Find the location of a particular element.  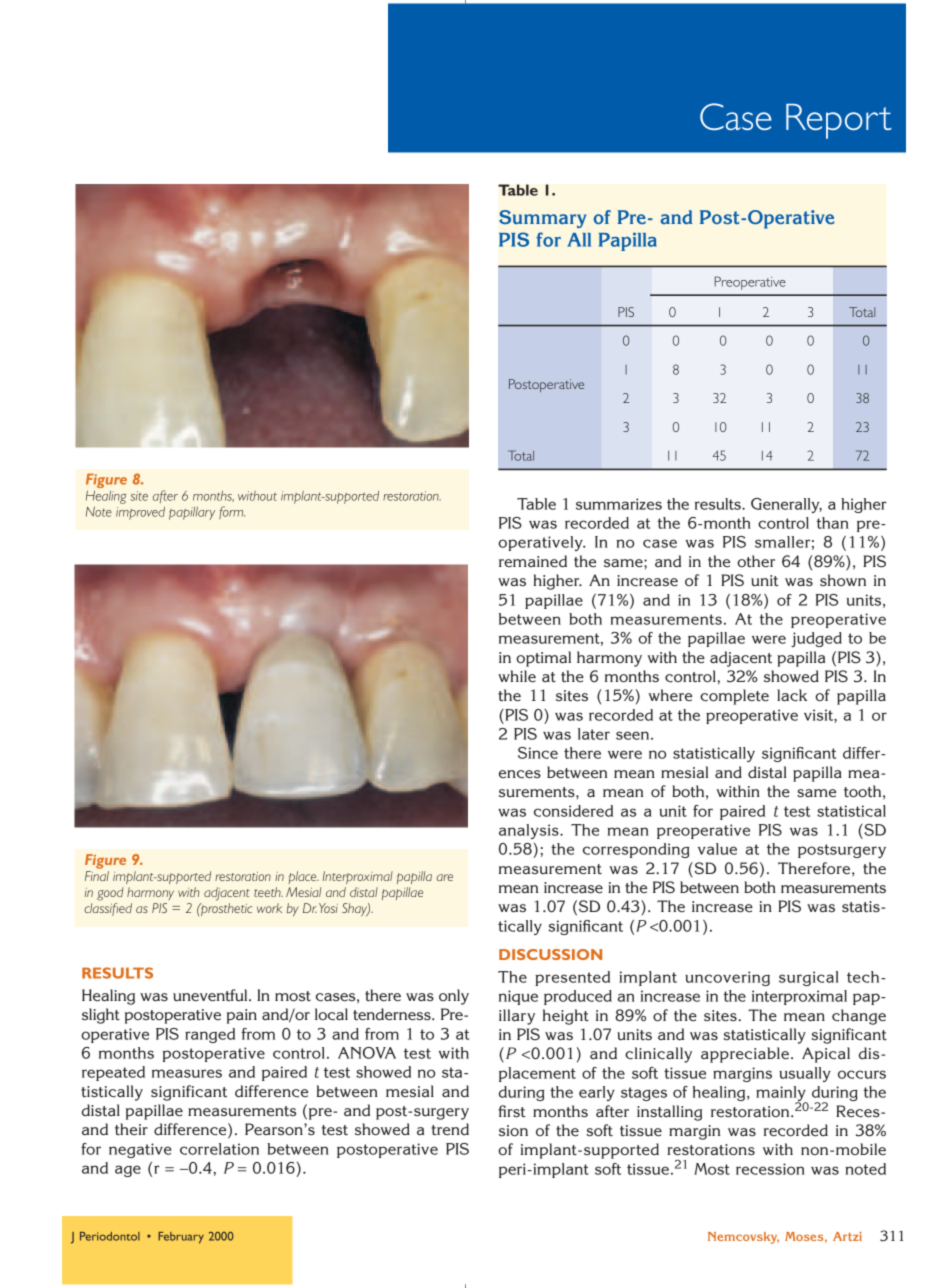

surgical is located at coordinates (809, 978).
